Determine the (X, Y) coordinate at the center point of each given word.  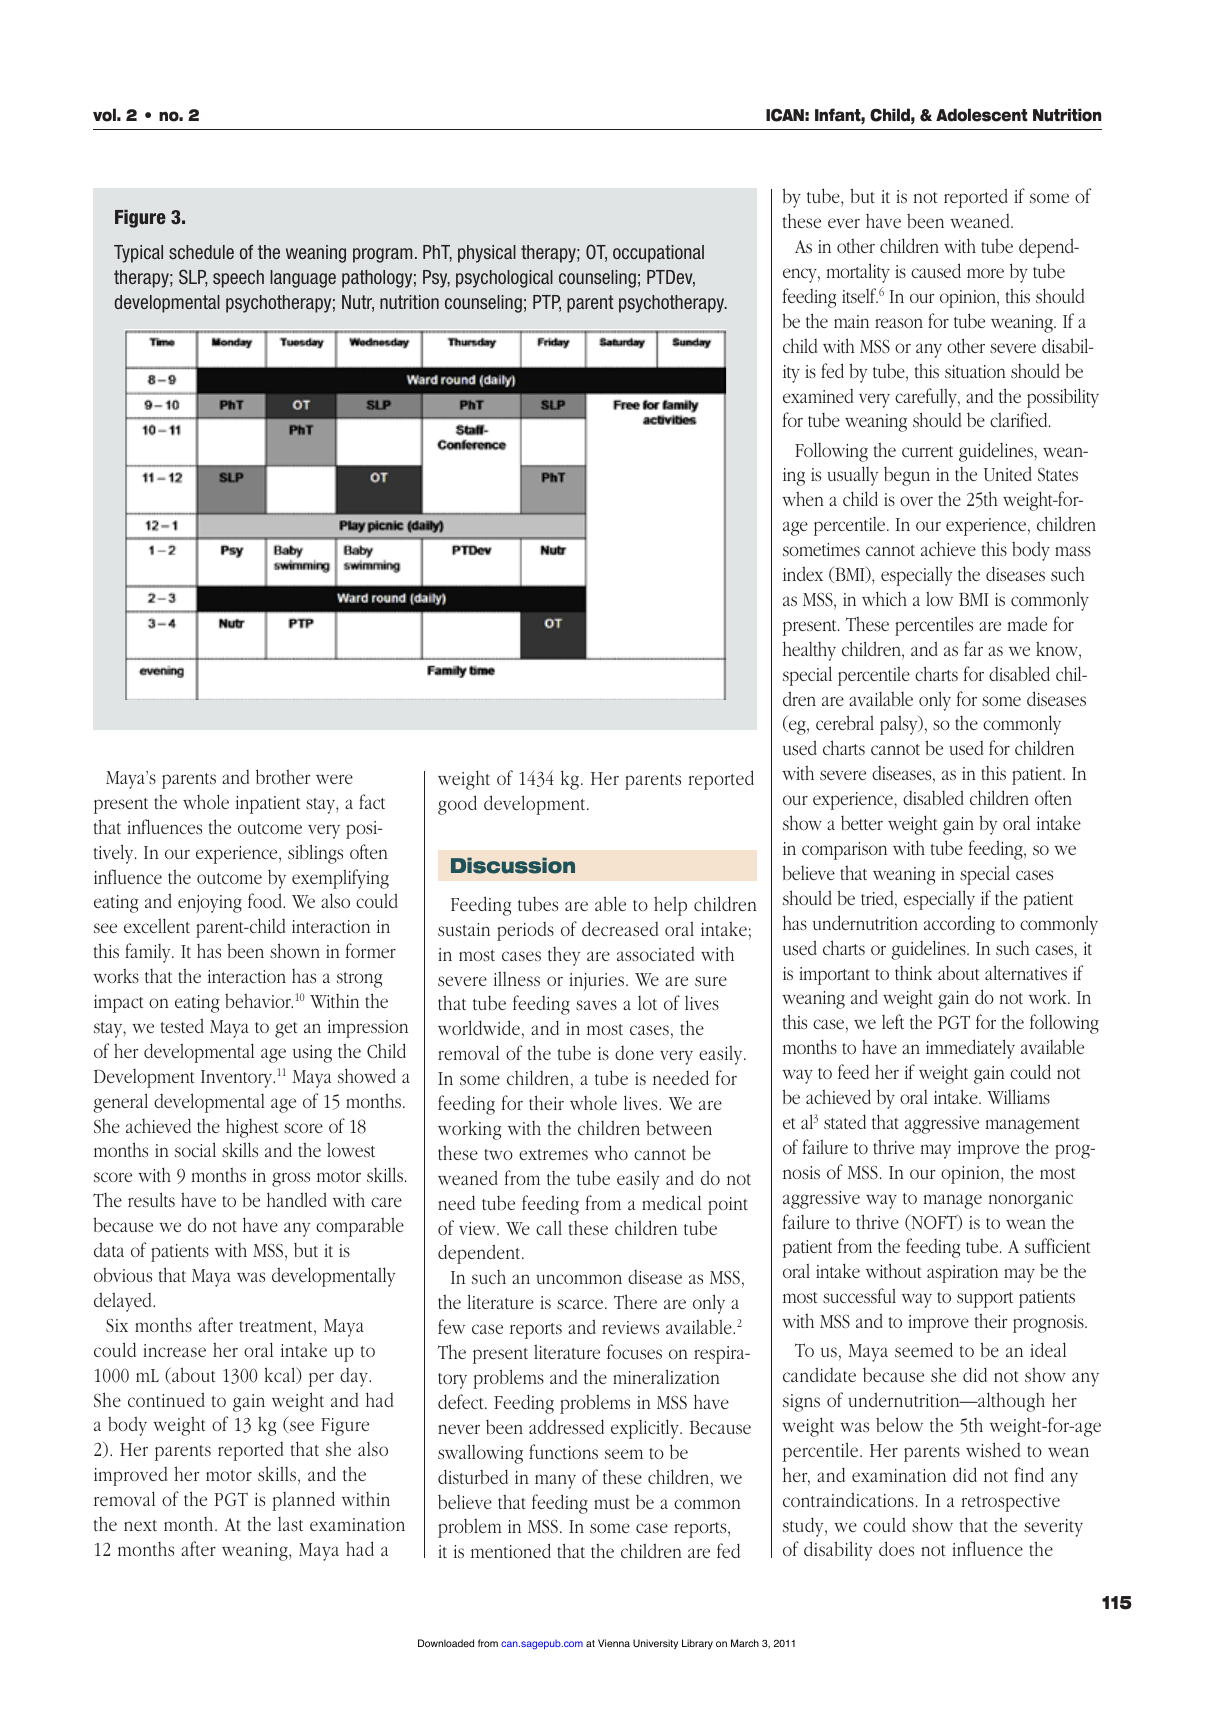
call (549, 1227)
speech (238, 279)
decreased (620, 928)
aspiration (962, 1274)
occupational (658, 254)
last (290, 1524)
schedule (201, 252)
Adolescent (982, 115)
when (803, 498)
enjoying (210, 904)
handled (297, 1199)
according (959, 925)
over (916, 501)
